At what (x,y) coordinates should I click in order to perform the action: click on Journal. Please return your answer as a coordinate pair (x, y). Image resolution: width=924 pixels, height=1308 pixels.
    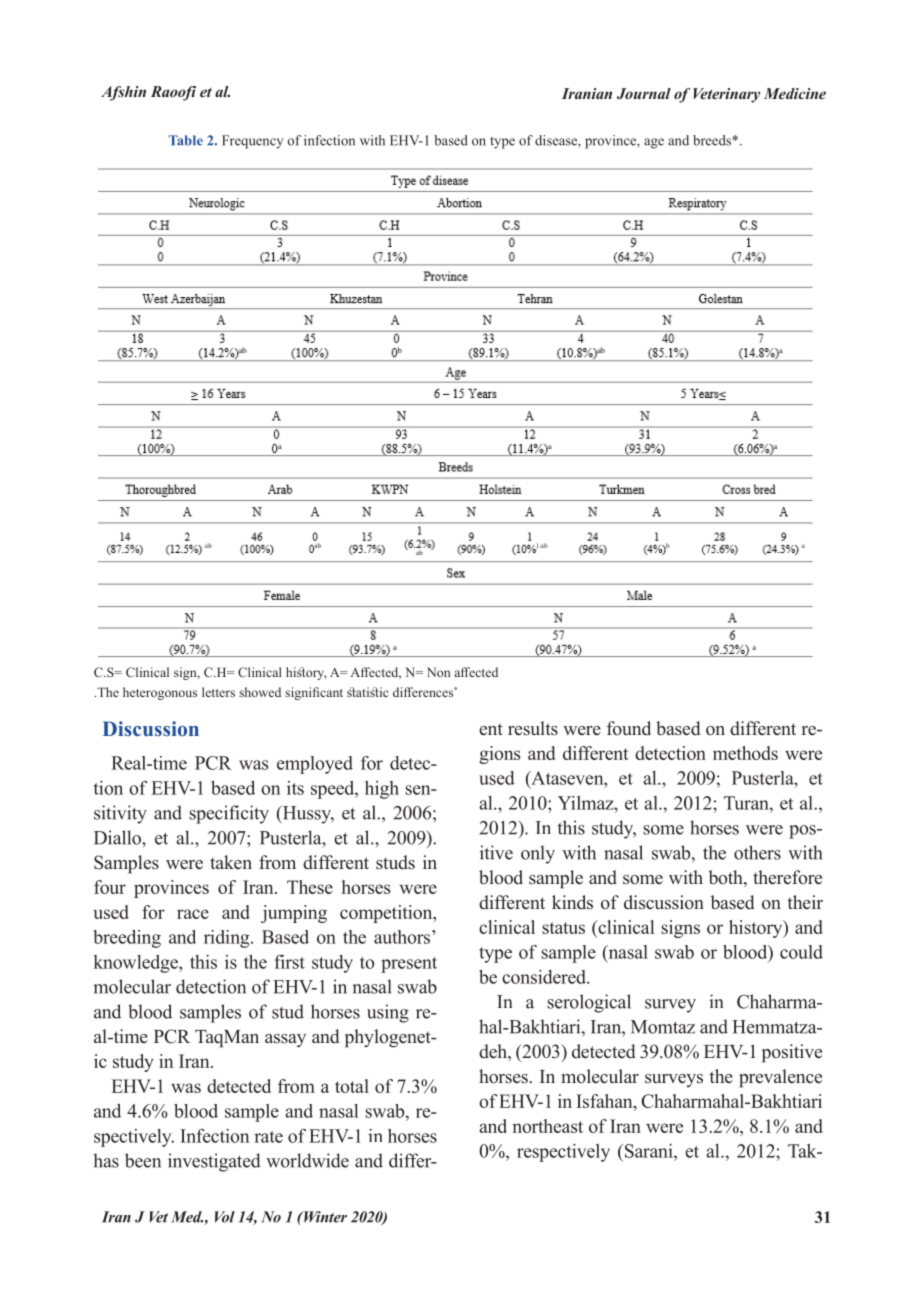
    Looking at the image, I should click on (644, 93).
